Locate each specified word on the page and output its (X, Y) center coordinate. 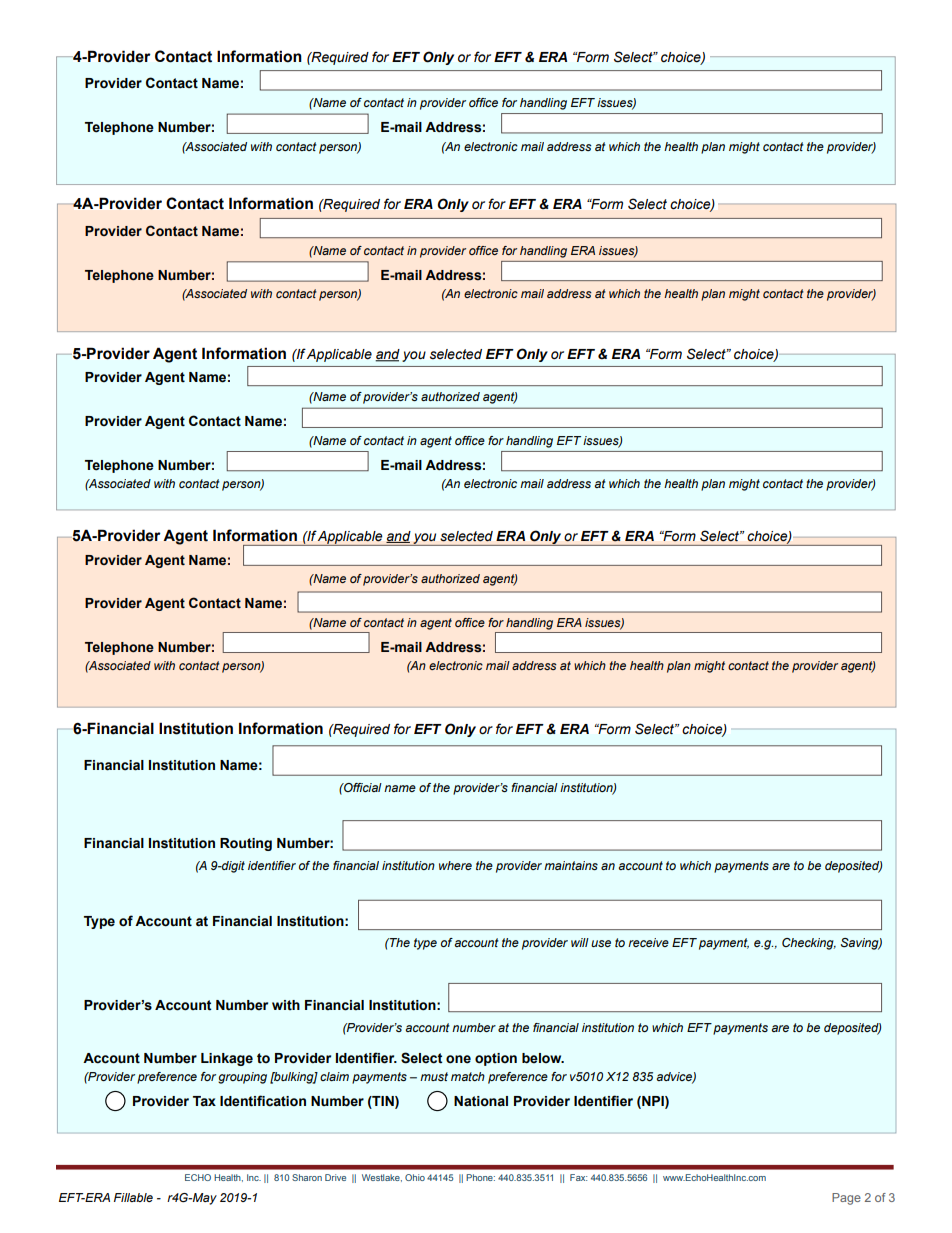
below (543, 1058)
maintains (571, 865)
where (455, 865)
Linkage (227, 1059)
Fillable (133, 1197)
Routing (246, 844)
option (496, 1059)
